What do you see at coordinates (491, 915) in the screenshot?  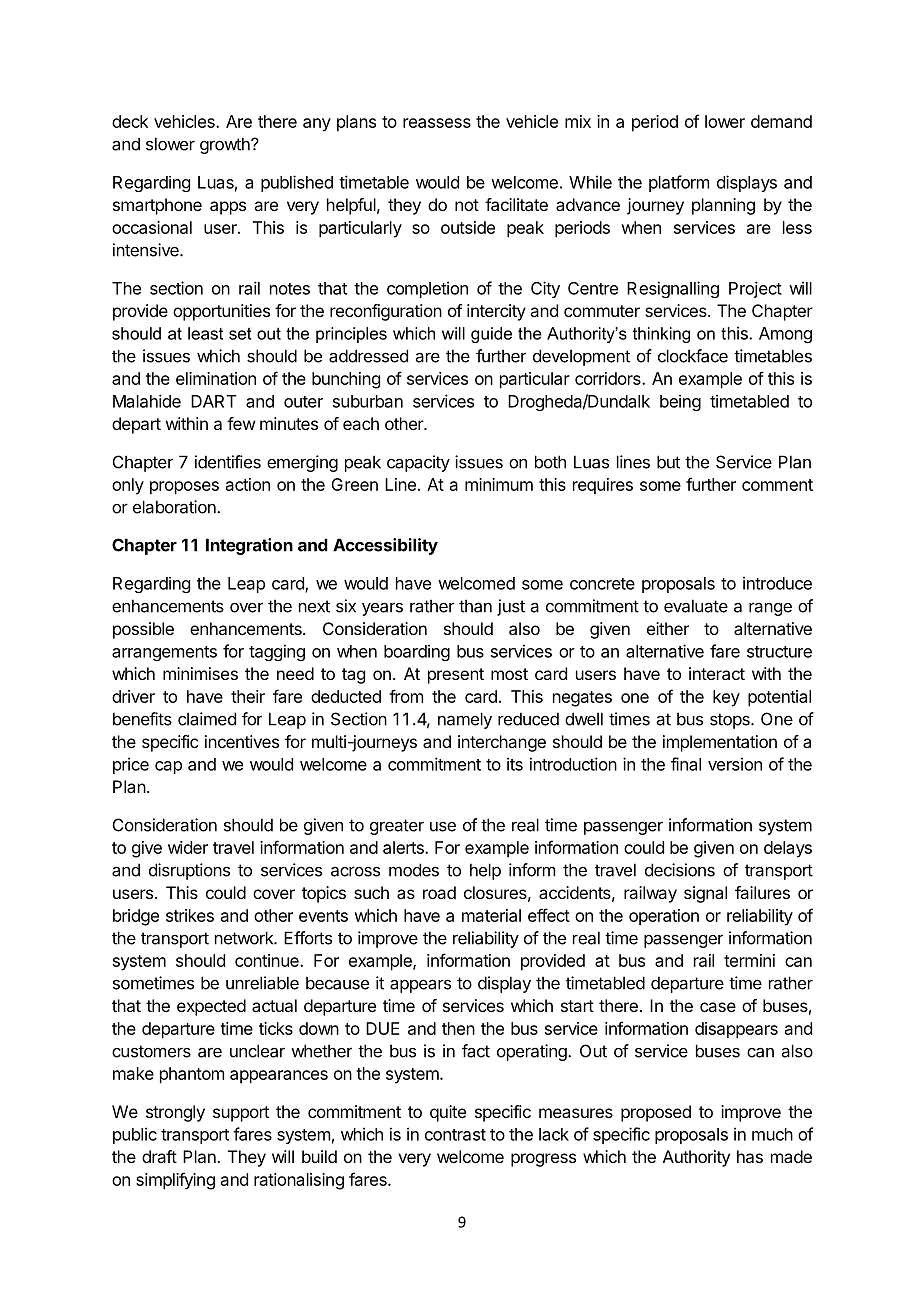 I see `material` at bounding box center [491, 915].
